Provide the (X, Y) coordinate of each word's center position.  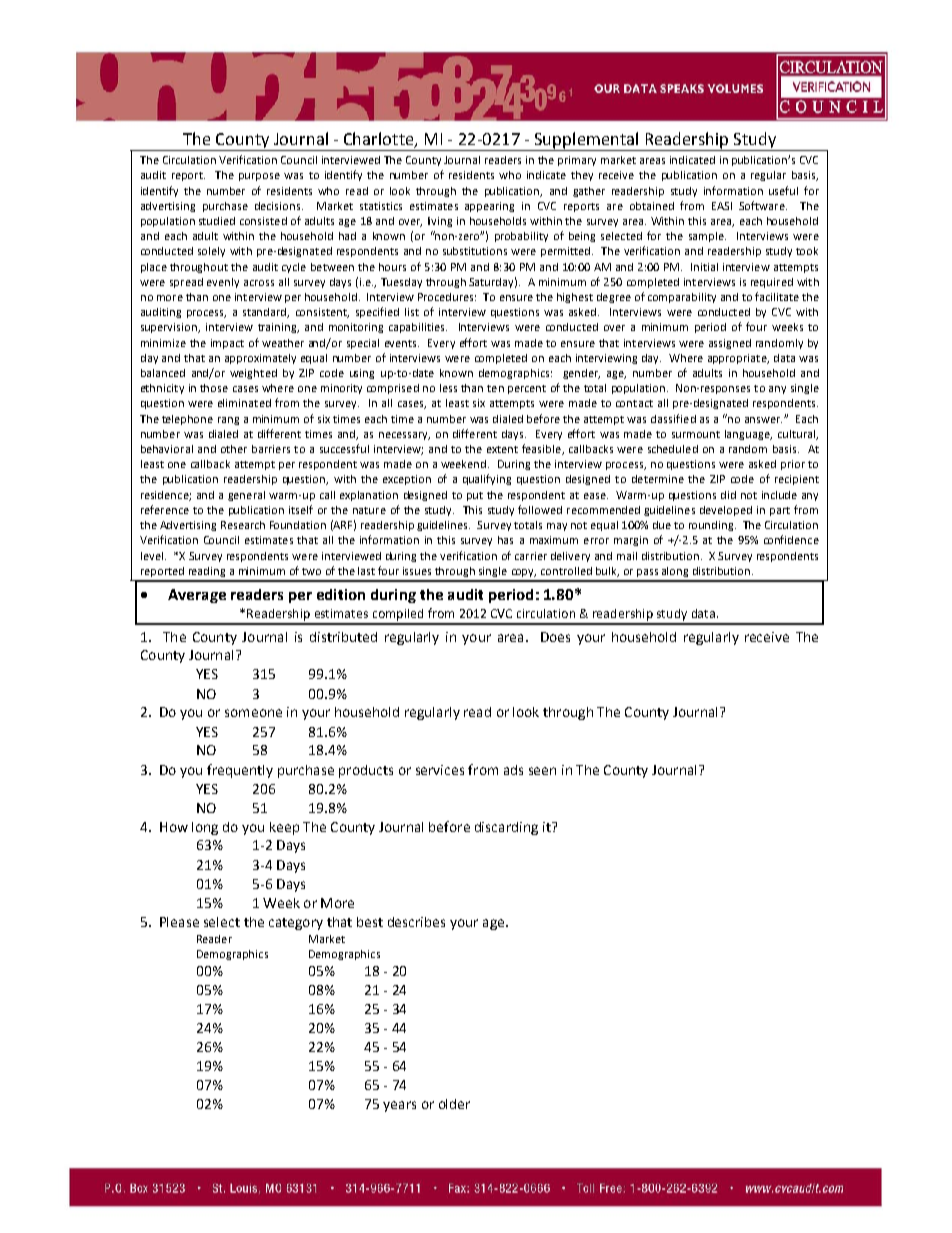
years (399, 1106)
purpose (259, 177)
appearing (489, 207)
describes (416, 922)
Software (763, 205)
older (454, 1104)
